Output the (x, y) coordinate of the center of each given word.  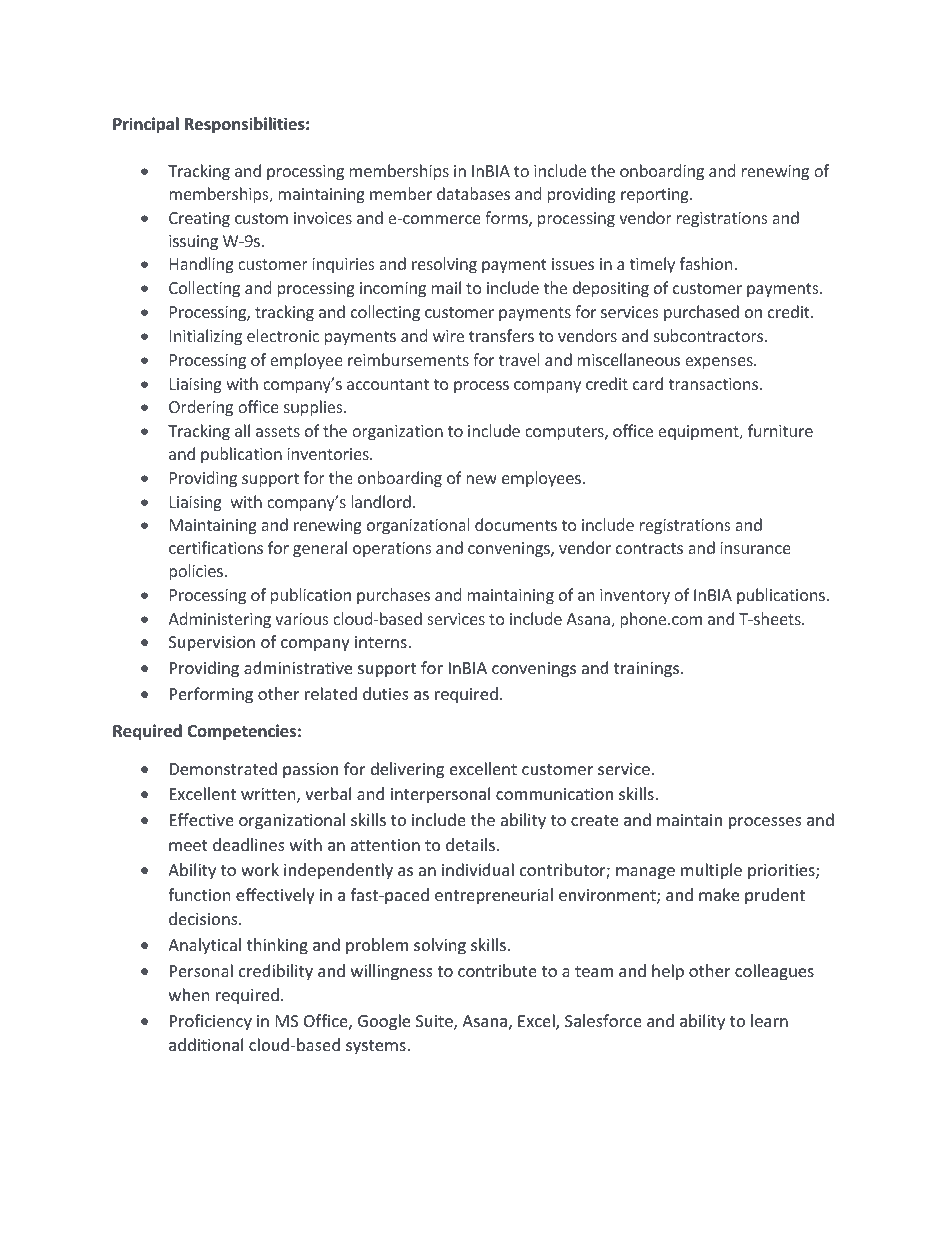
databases (473, 193)
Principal (146, 125)
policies (197, 572)
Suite (435, 1022)
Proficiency (211, 1022)
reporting (656, 196)
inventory (635, 596)
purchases (393, 596)
